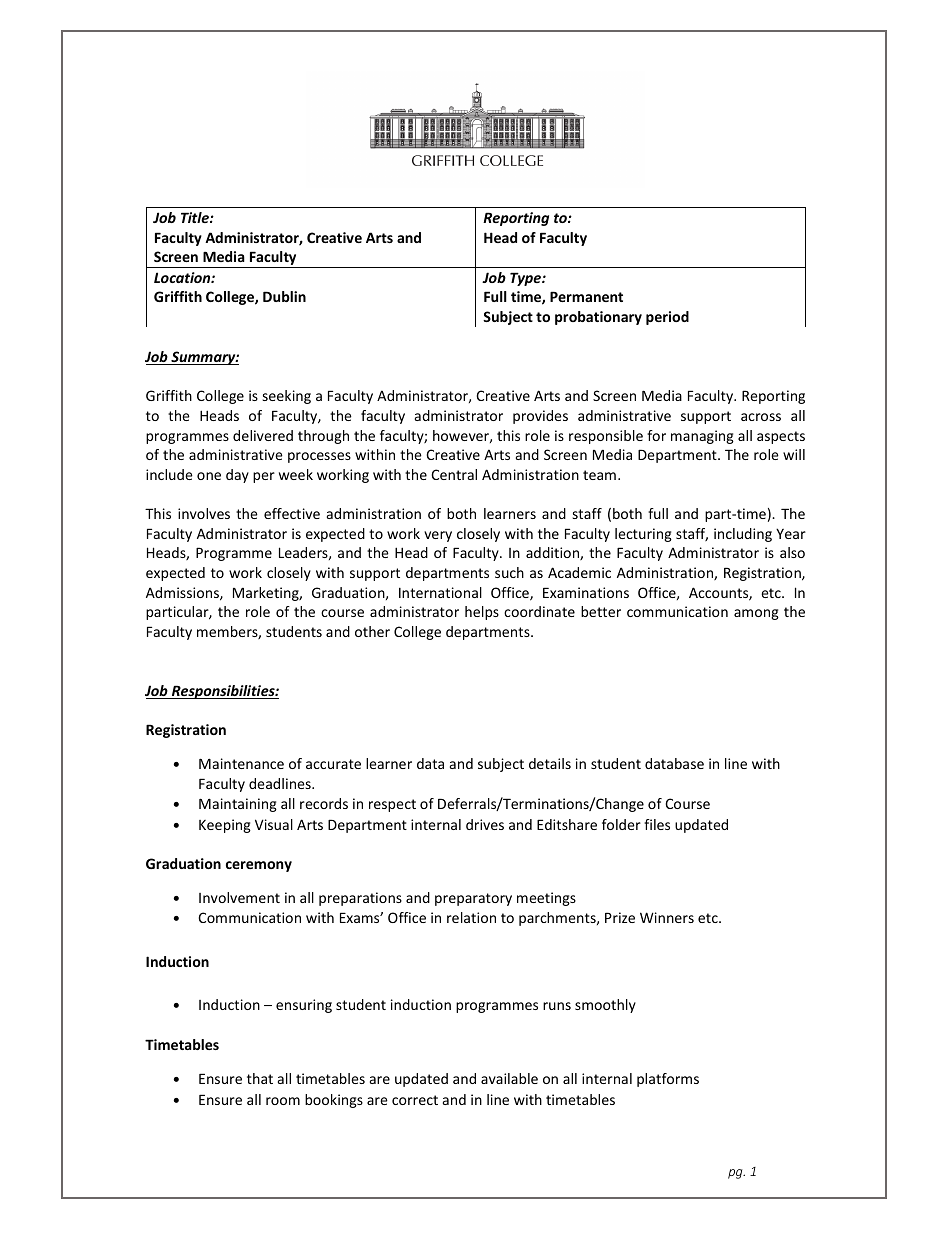  What do you see at coordinates (485, 824) in the image?
I see `drives` at bounding box center [485, 824].
